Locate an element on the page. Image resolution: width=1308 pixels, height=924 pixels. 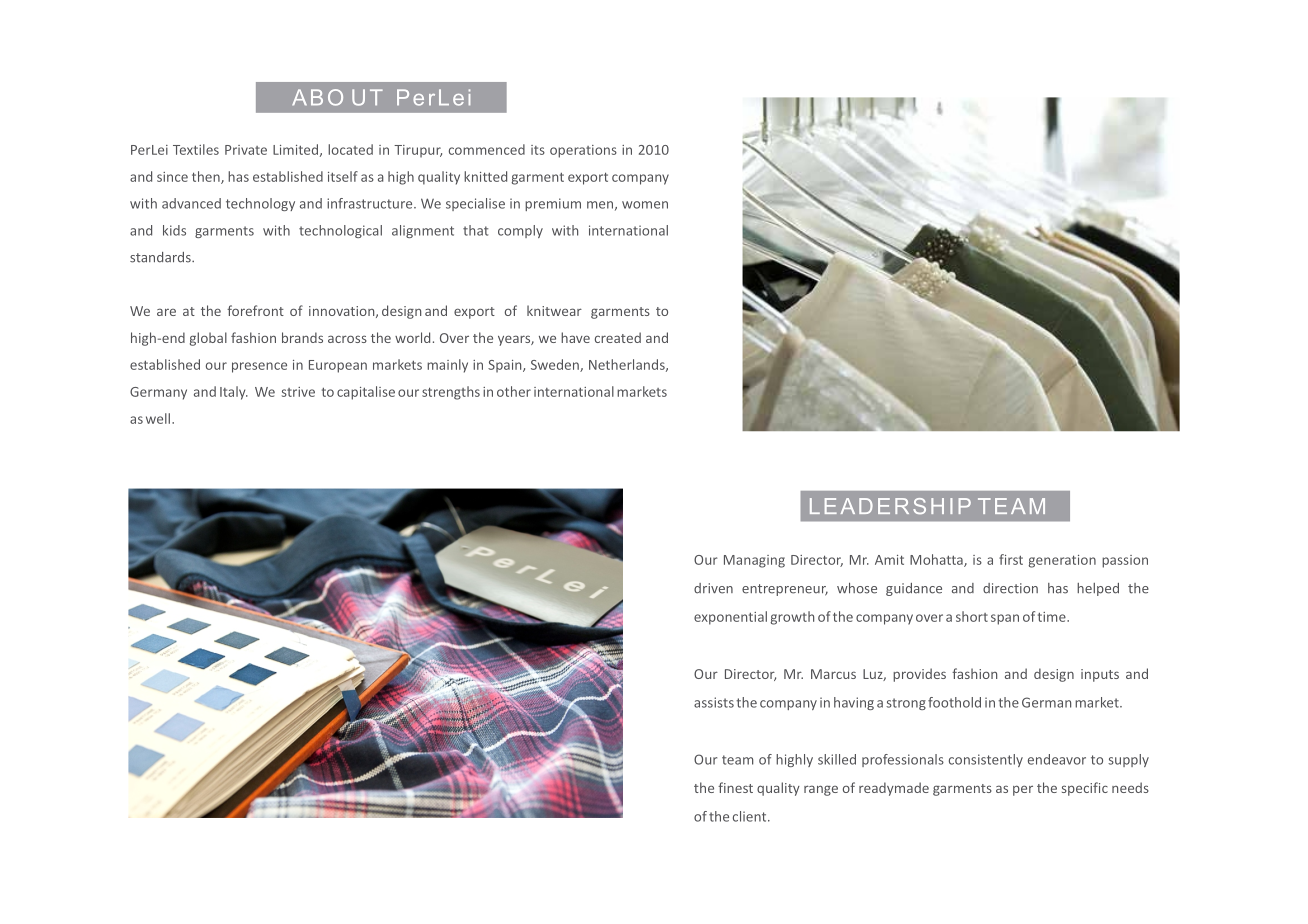
finest is located at coordinates (735, 787).
